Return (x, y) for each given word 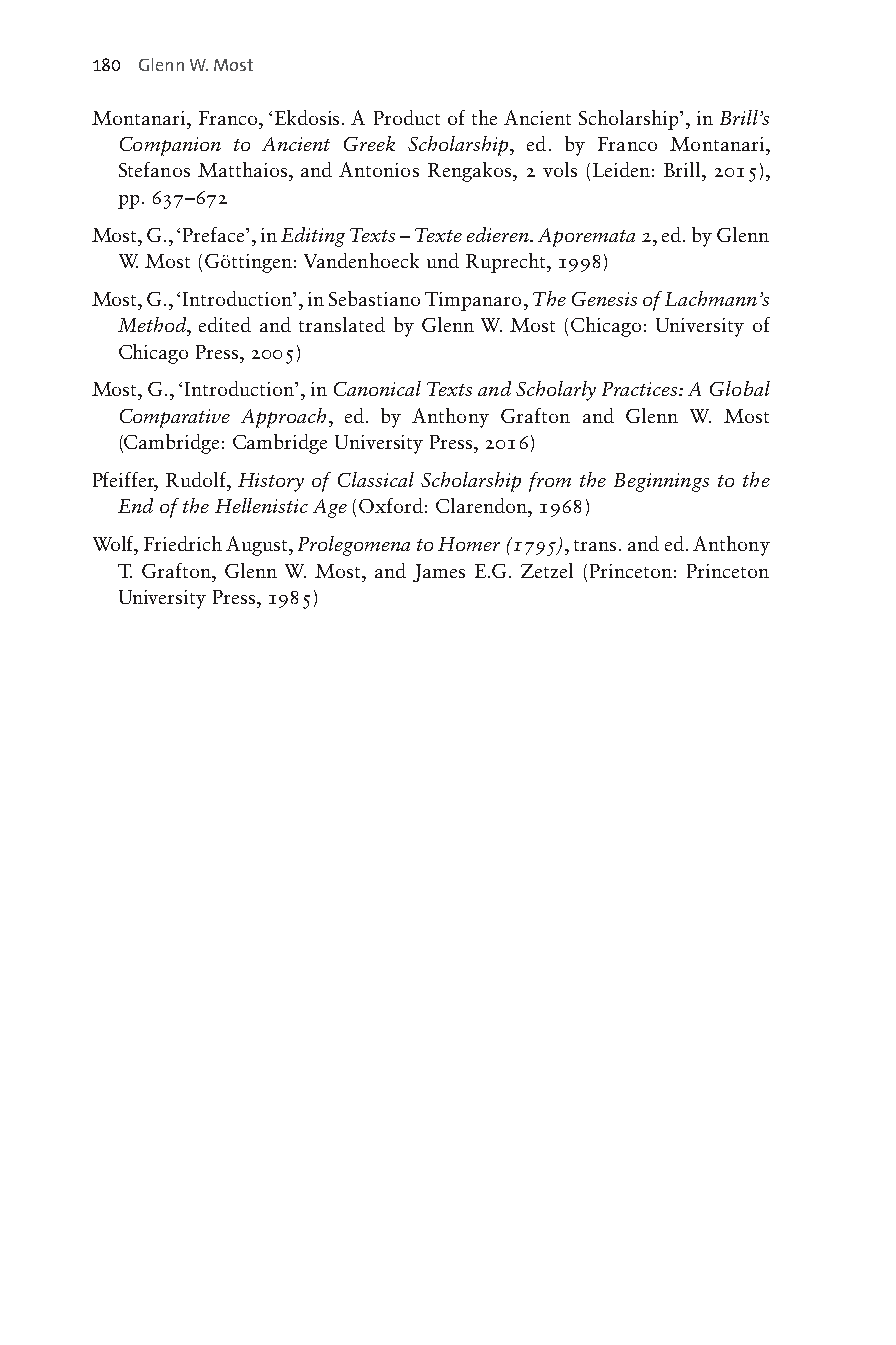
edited (225, 324)
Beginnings (661, 482)
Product (407, 117)
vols (560, 169)
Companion (170, 146)
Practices (641, 389)
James (439, 573)
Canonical (377, 388)
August (258, 546)
